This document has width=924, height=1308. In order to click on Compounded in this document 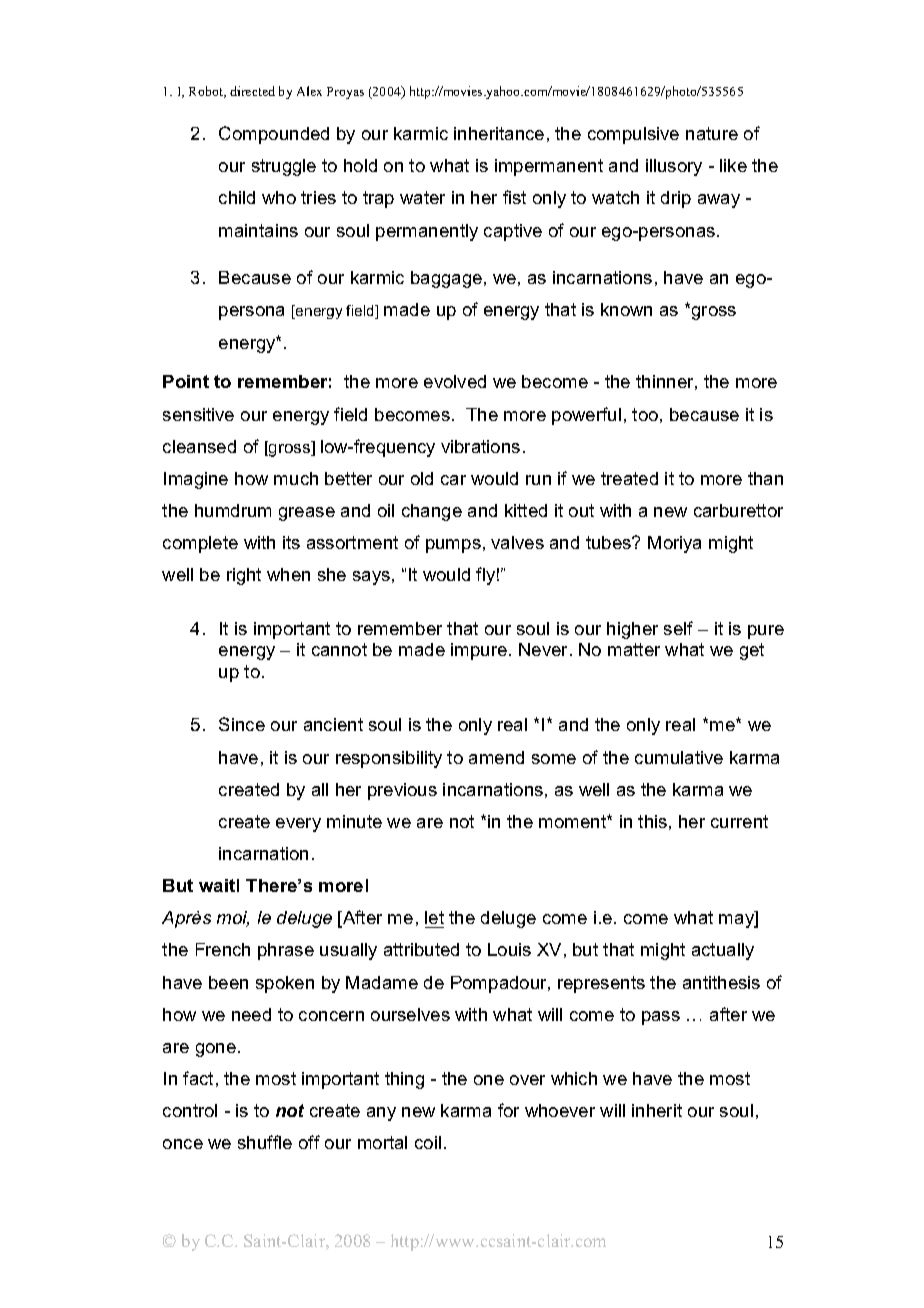, I will do `click(274, 135)`.
